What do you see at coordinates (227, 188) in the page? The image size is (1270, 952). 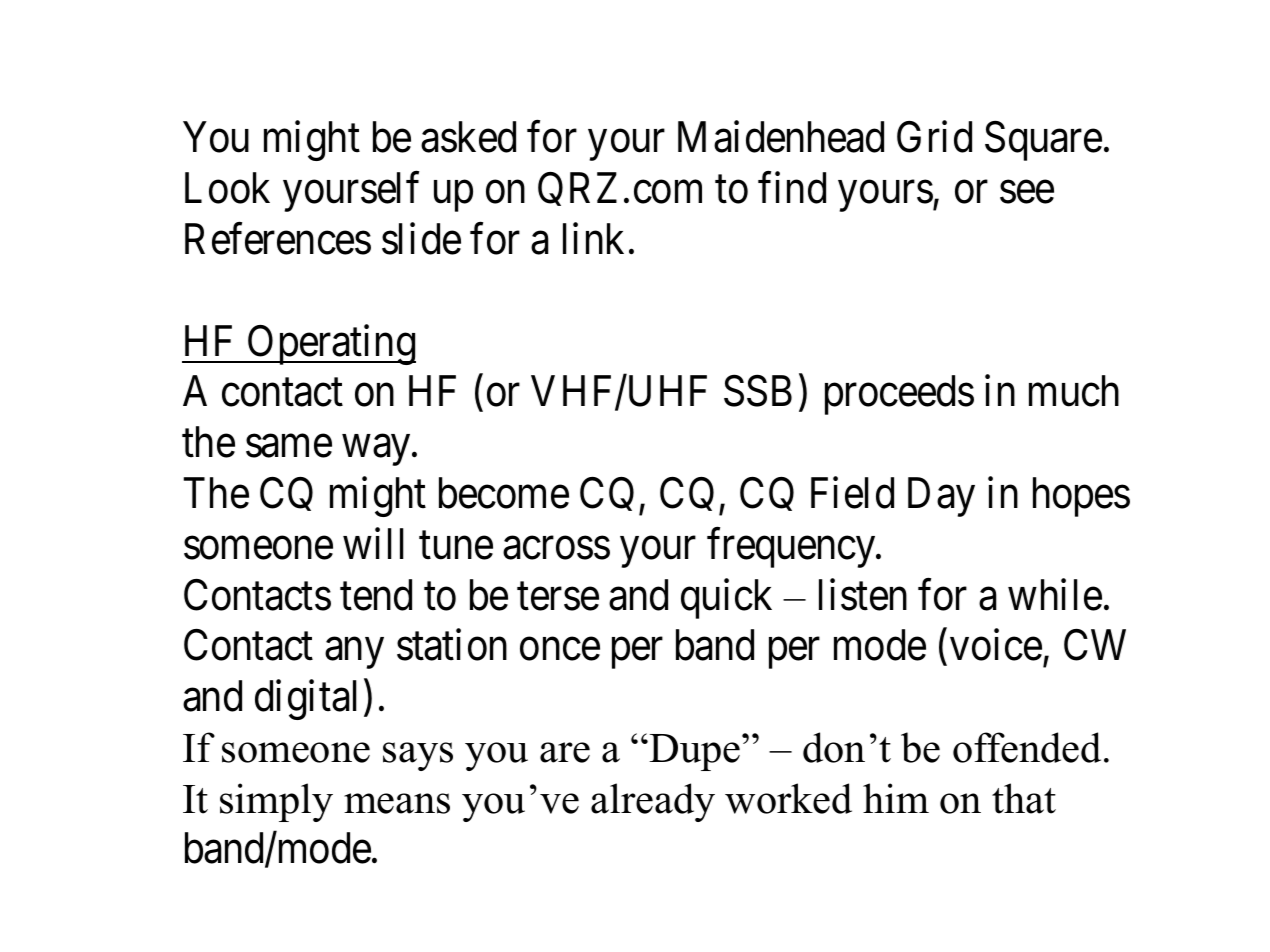 I see `Look` at bounding box center [227, 188].
